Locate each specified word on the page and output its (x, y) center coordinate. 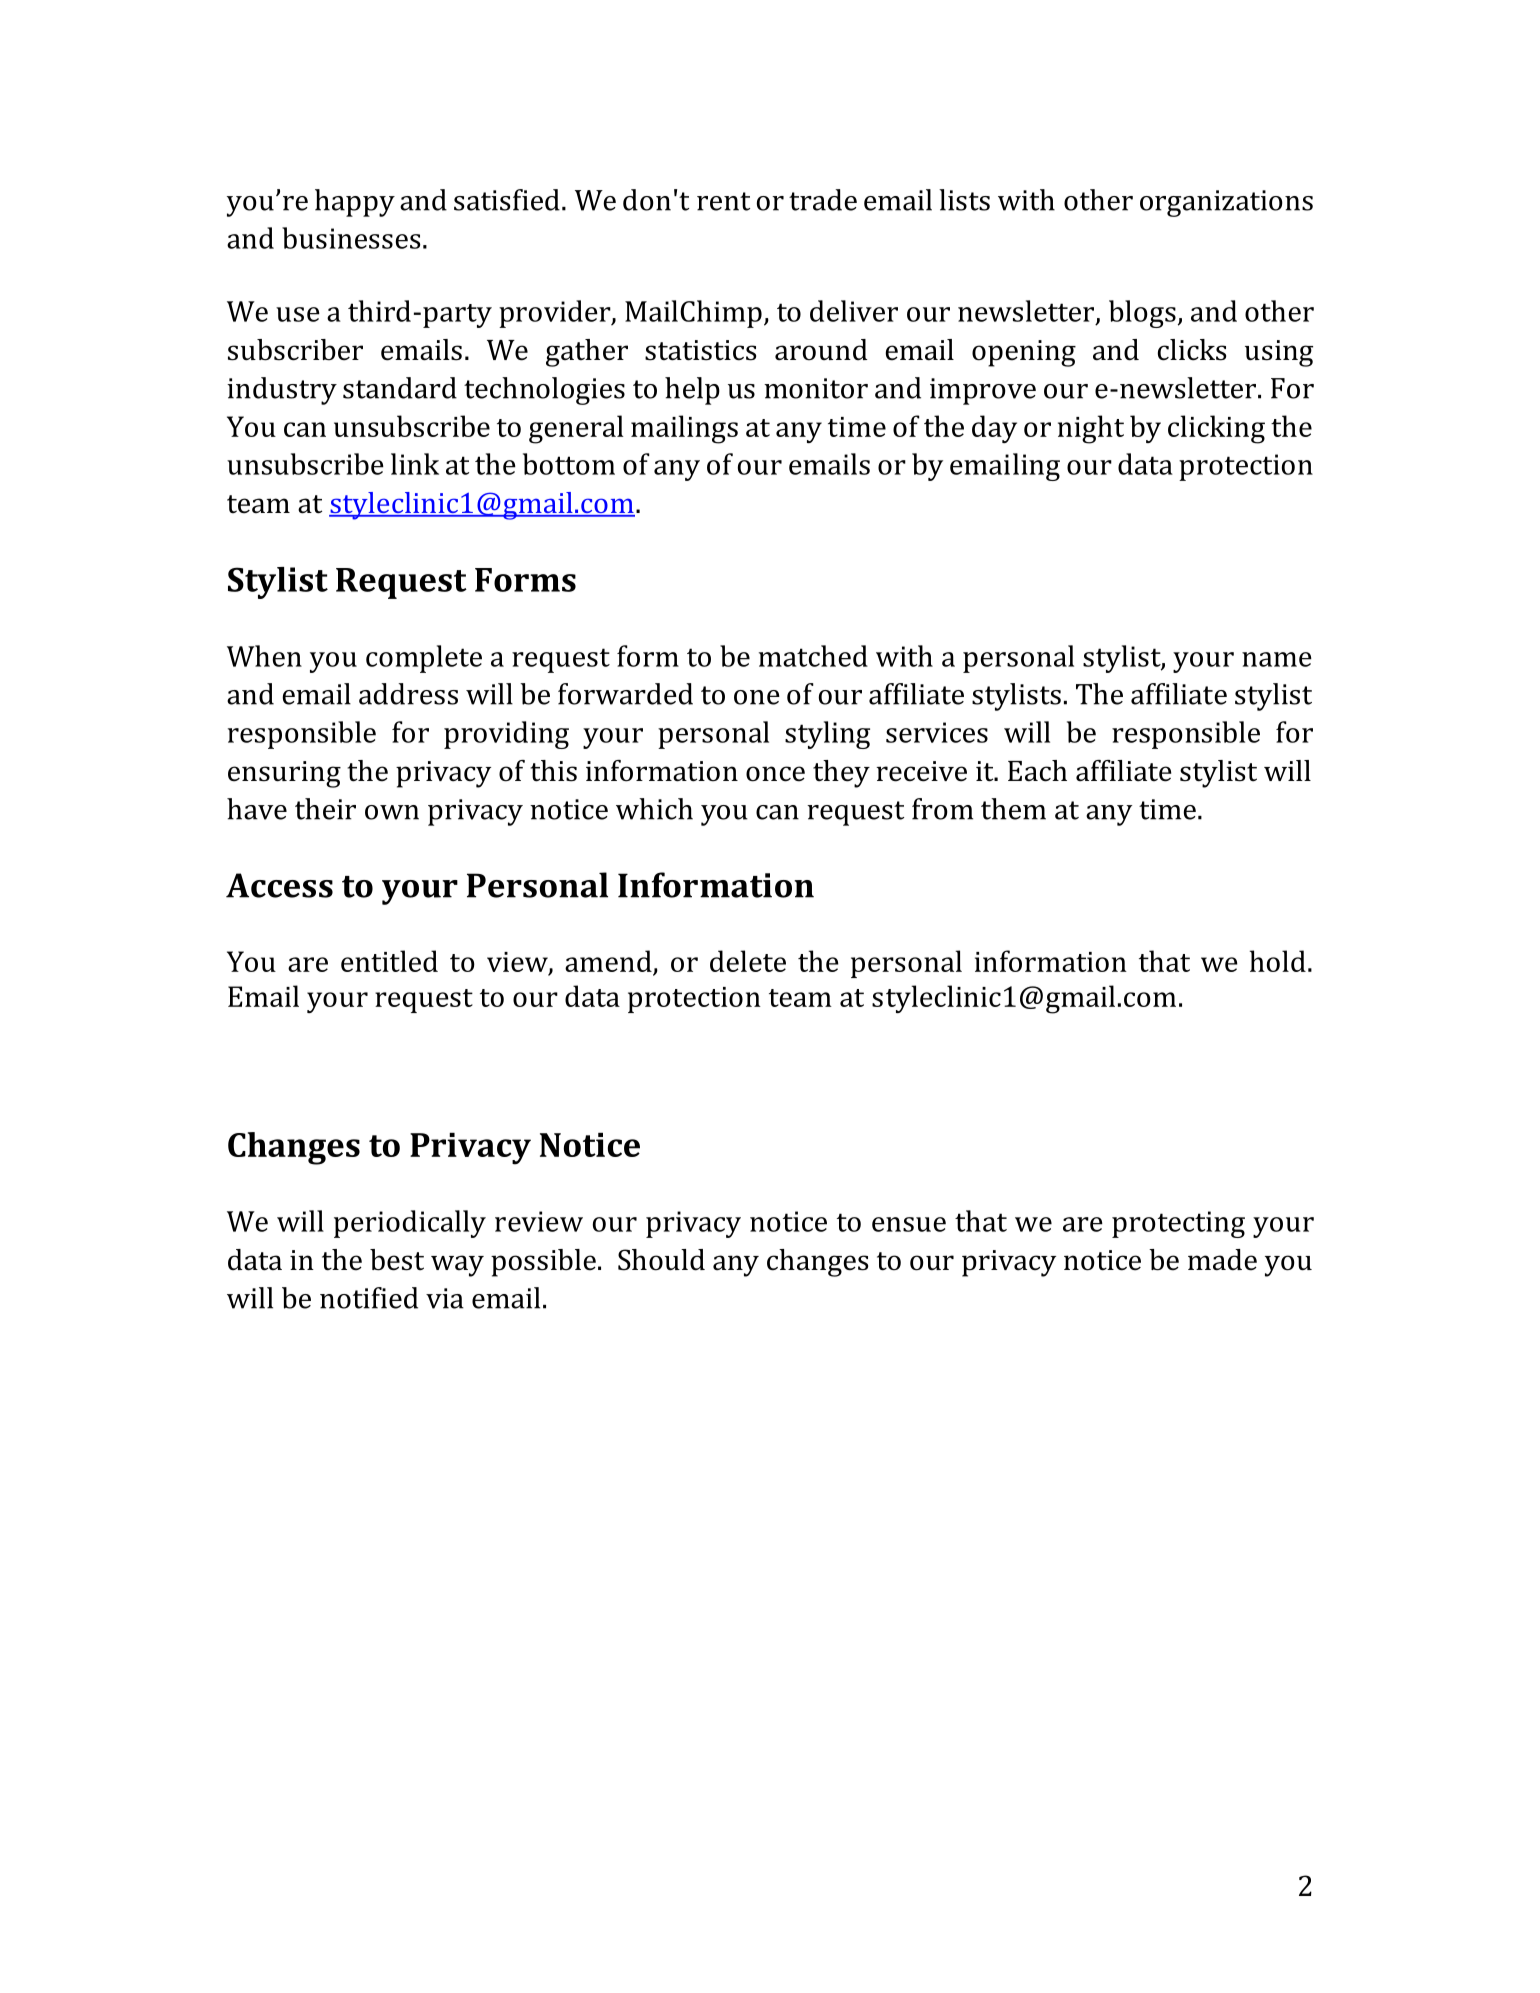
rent (723, 201)
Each (1037, 771)
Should (661, 1260)
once (775, 774)
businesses (351, 238)
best (397, 1260)
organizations (1226, 203)
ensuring (284, 774)
